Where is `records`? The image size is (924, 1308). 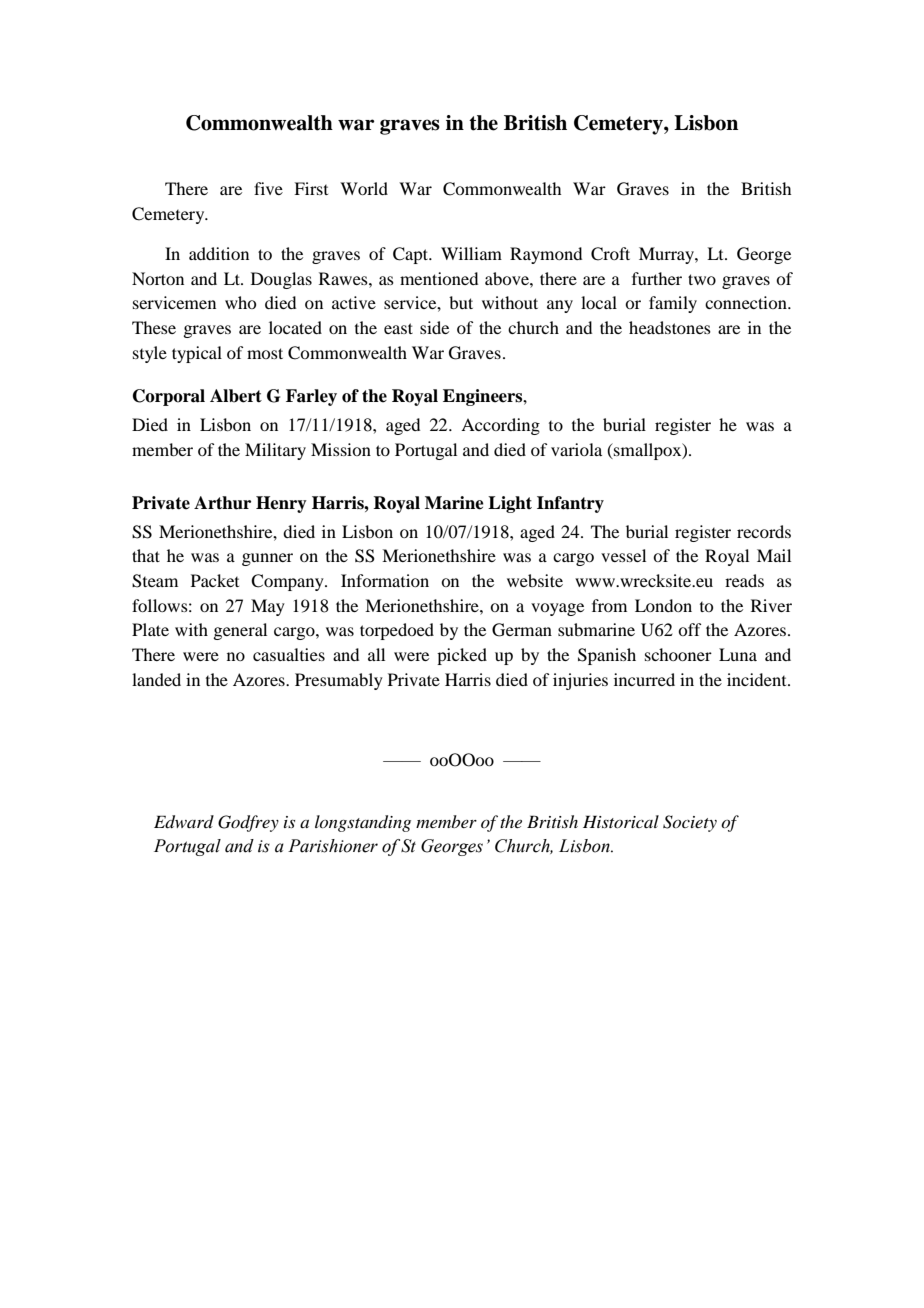 records is located at coordinates (764, 531).
